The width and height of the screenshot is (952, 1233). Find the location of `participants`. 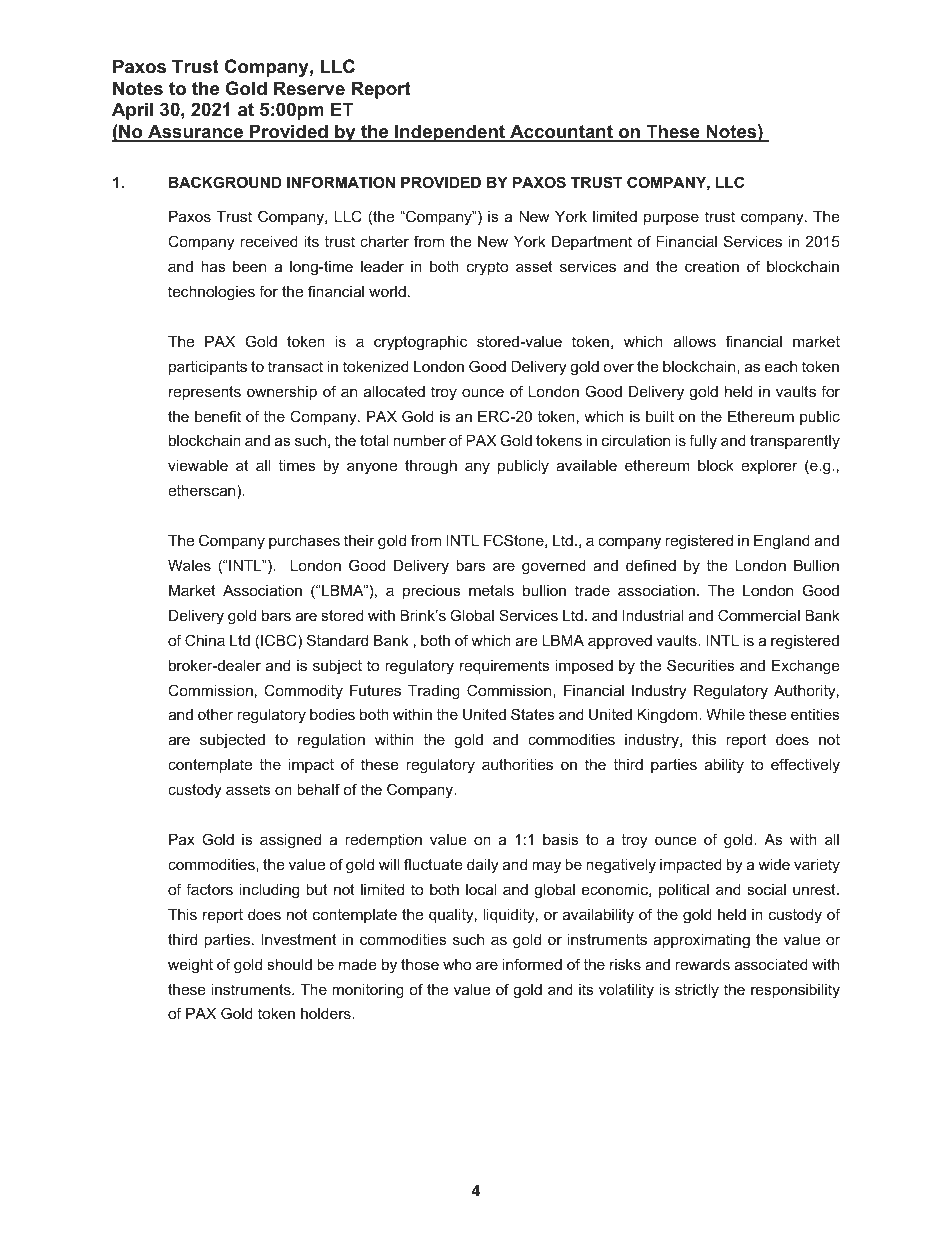

participants is located at coordinates (208, 368).
